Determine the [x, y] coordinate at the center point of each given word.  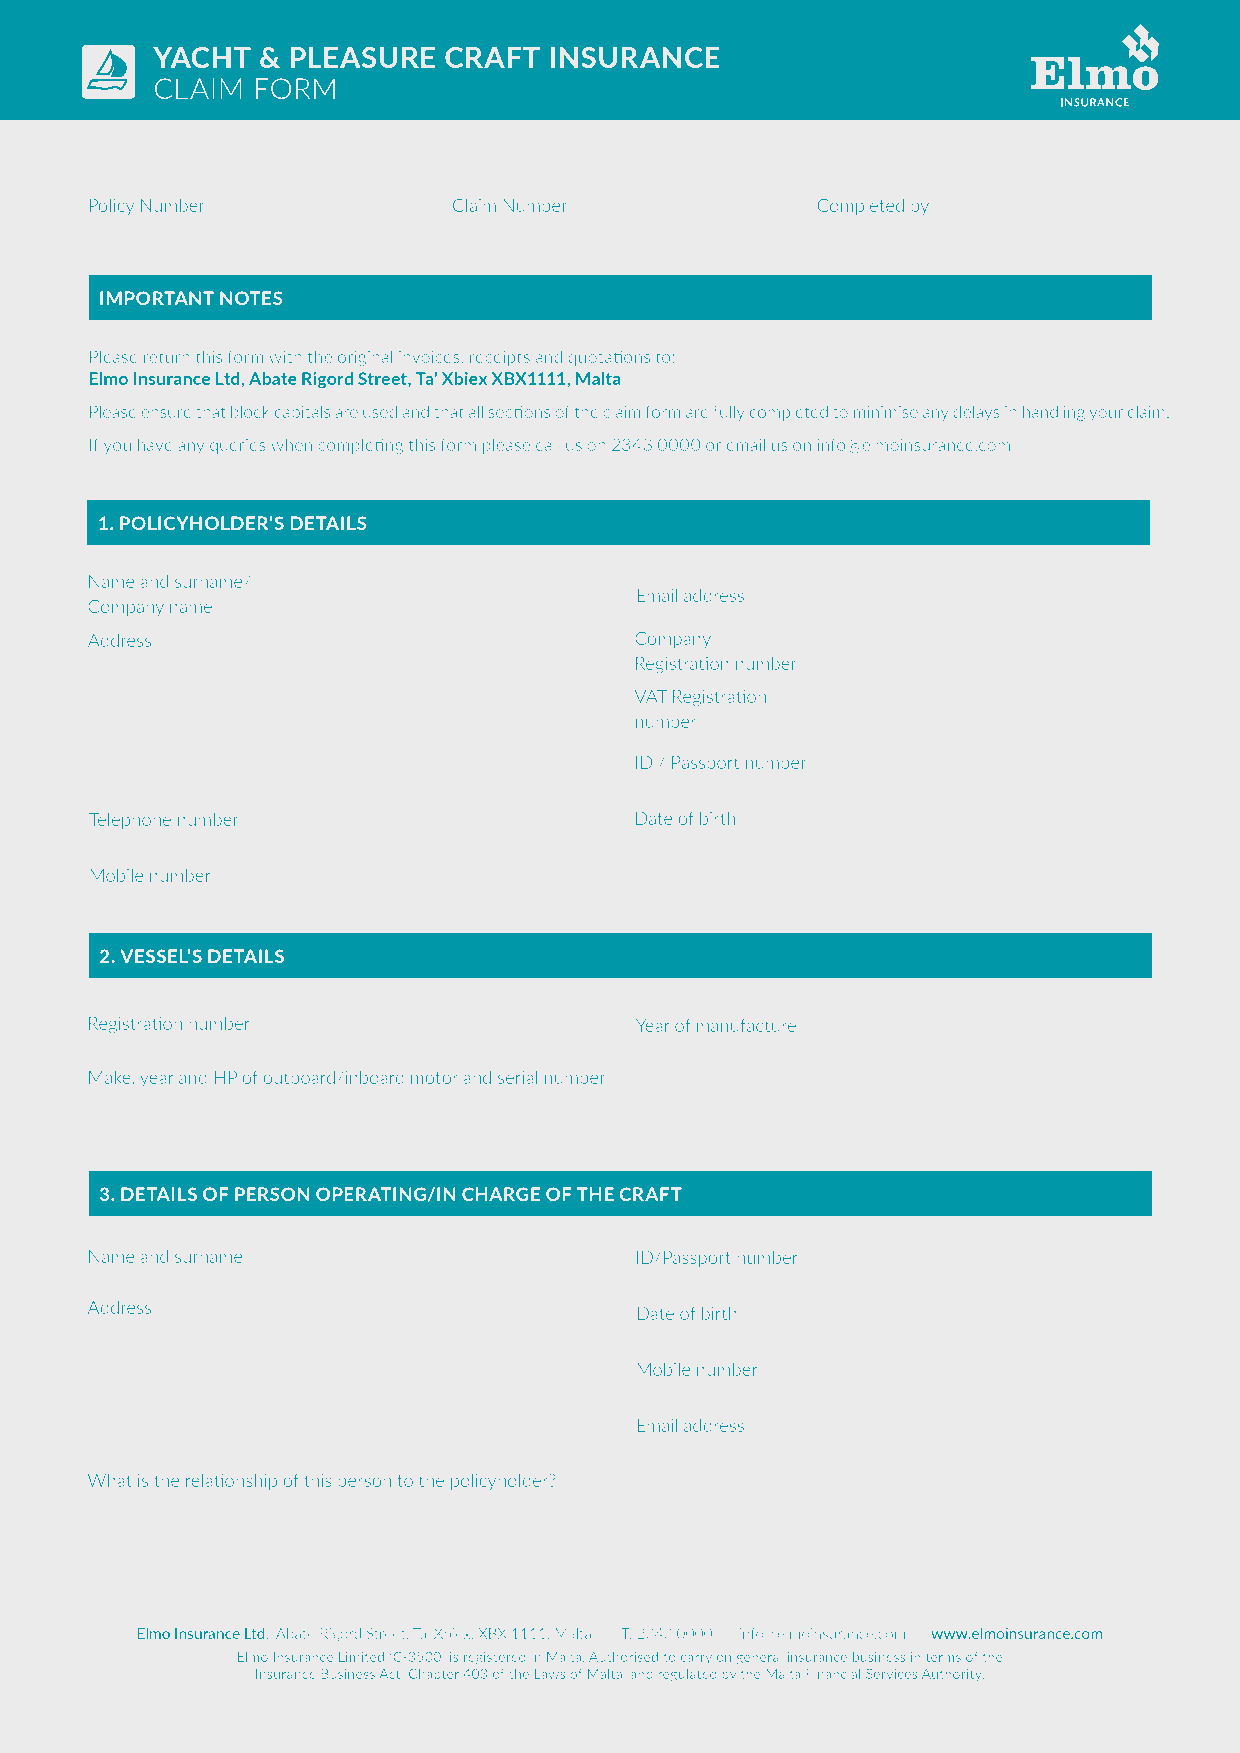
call [548, 444]
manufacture [746, 1025]
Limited [361, 1656]
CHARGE [501, 1194]
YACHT [202, 57]
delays [976, 413]
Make [111, 1077]
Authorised [623, 1656]
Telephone [130, 821]
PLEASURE [362, 57]
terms [943, 1657]
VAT [651, 696]
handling [1054, 413]
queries [238, 446]
